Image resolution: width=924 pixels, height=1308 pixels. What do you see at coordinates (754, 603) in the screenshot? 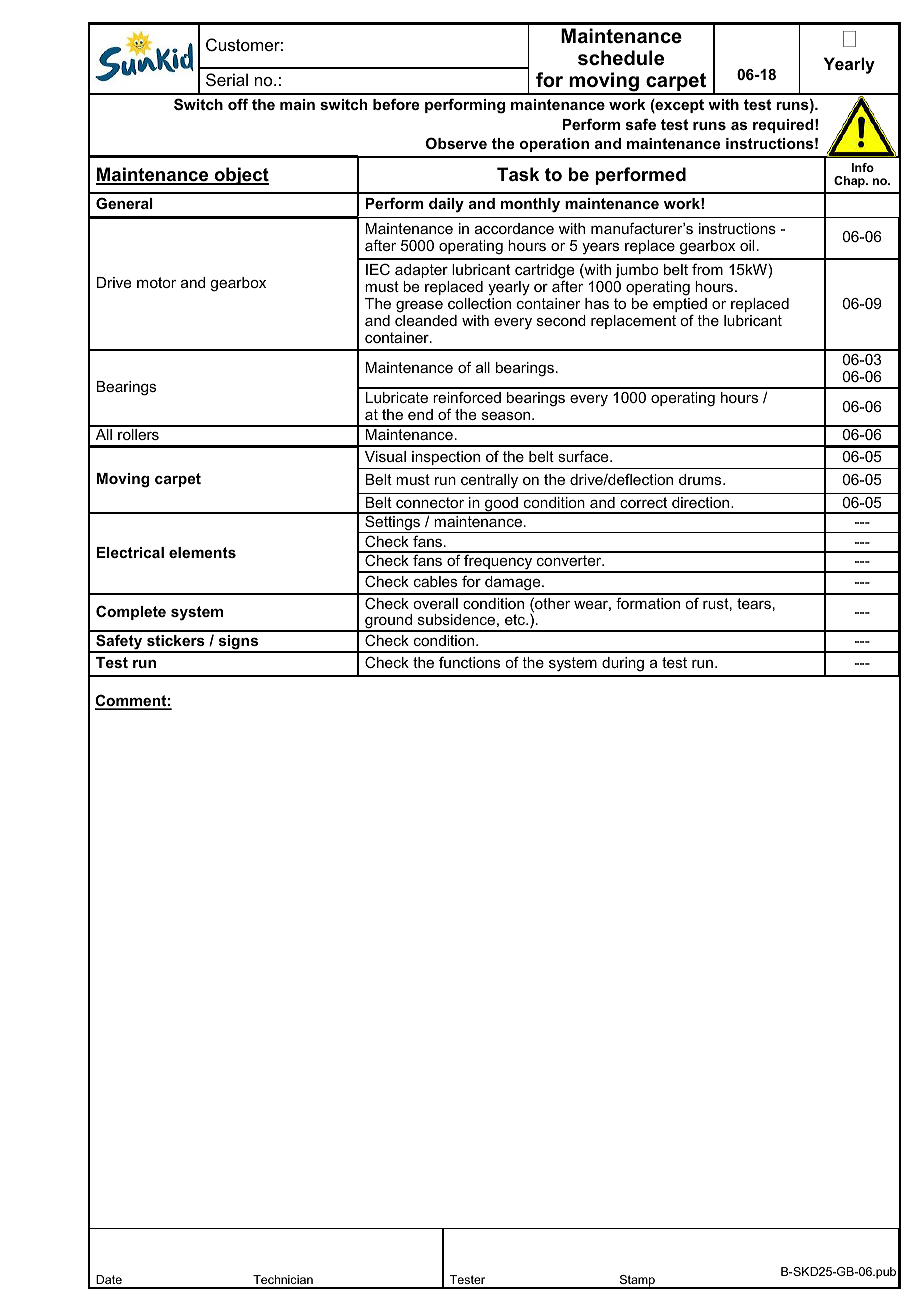
I see `tears` at bounding box center [754, 603].
